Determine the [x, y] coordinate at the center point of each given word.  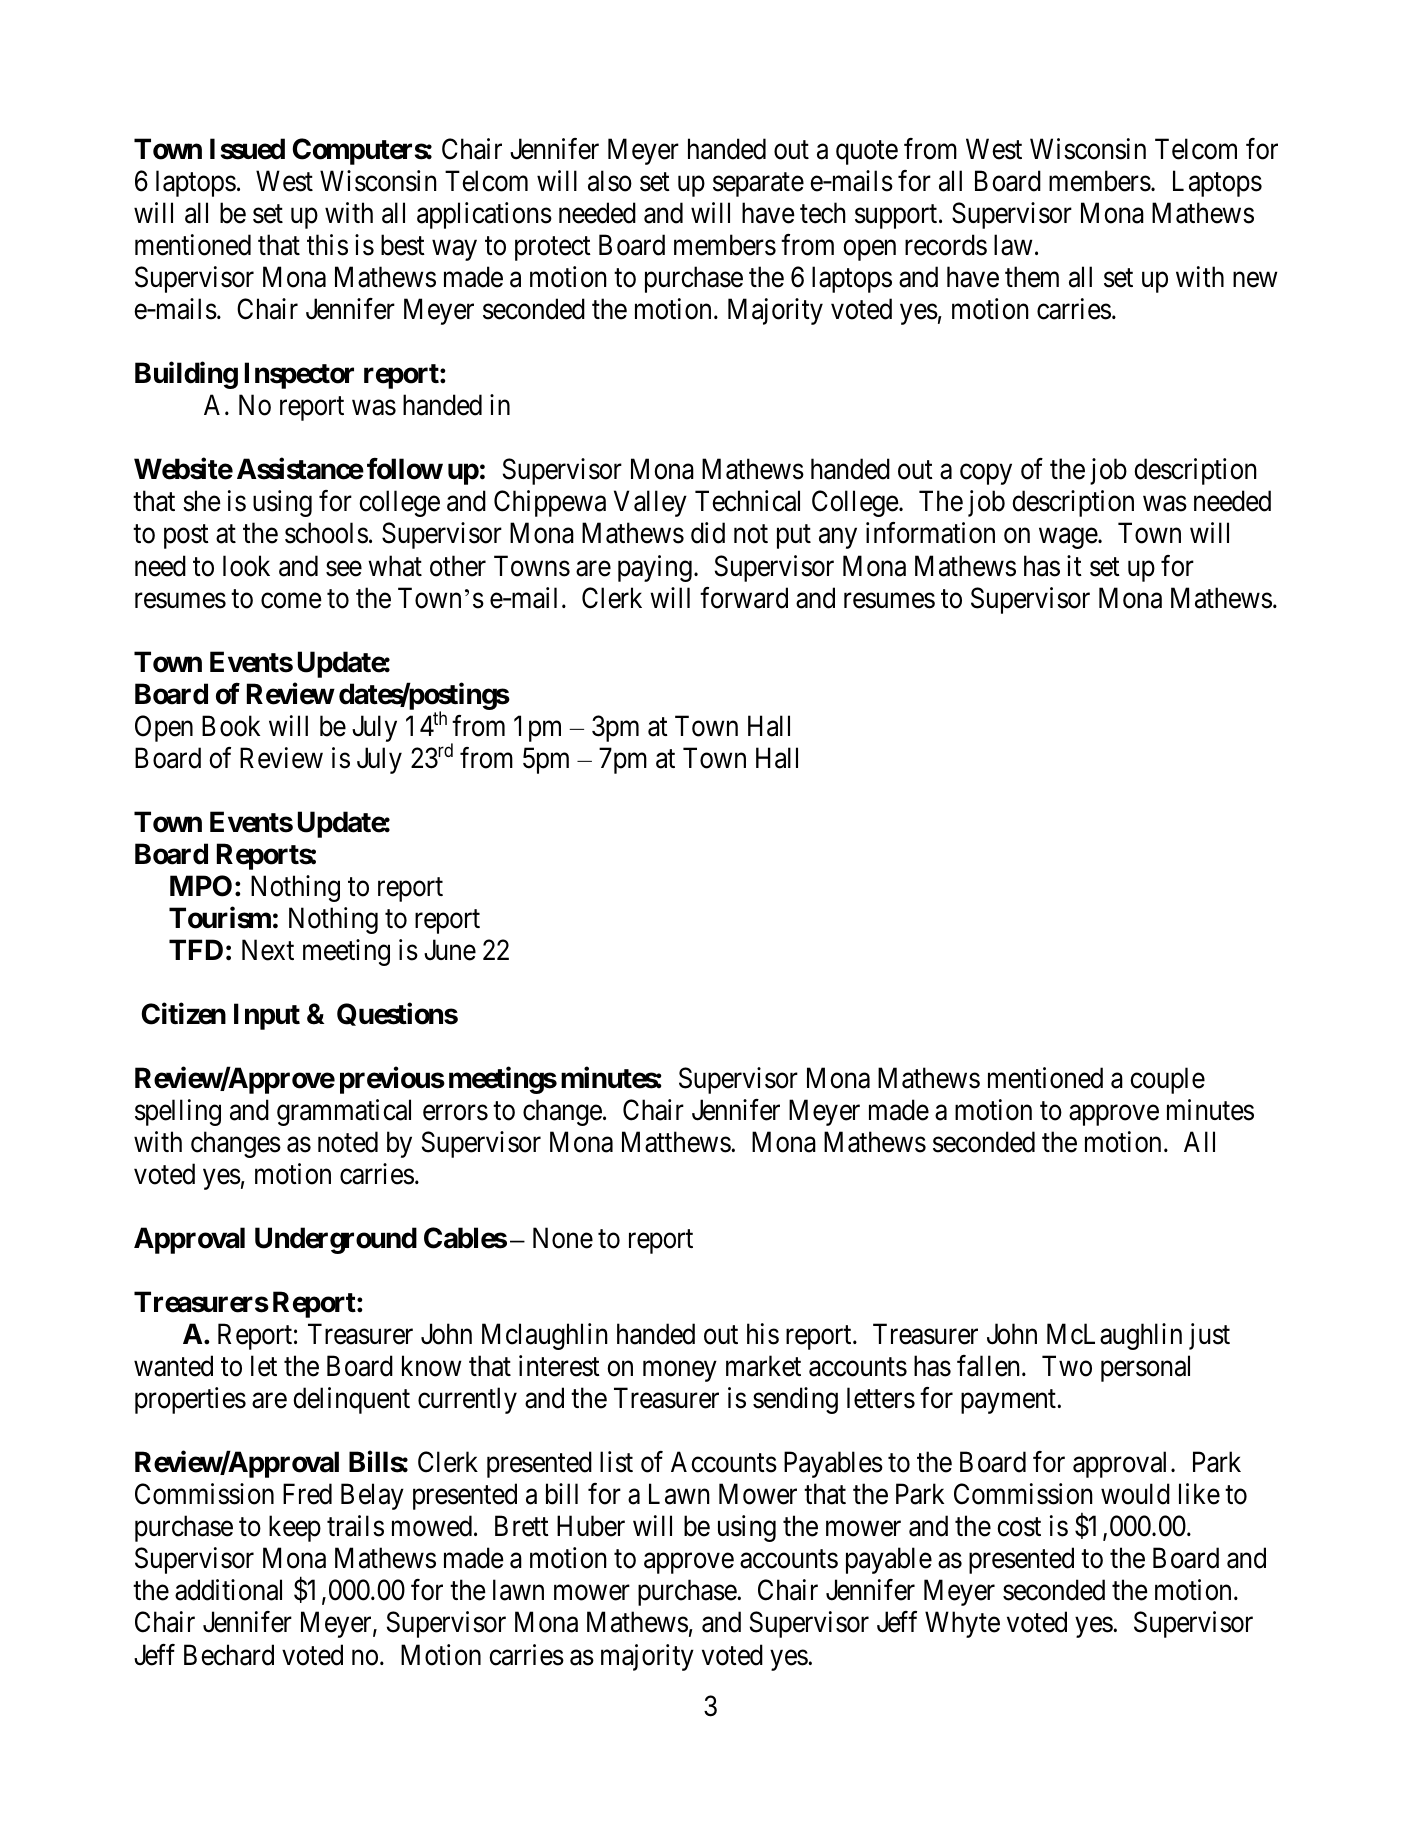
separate [758, 185]
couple [1167, 1080]
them [1032, 277]
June [450, 950]
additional [228, 1590]
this [327, 245]
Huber [591, 1526]
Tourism [220, 918]
